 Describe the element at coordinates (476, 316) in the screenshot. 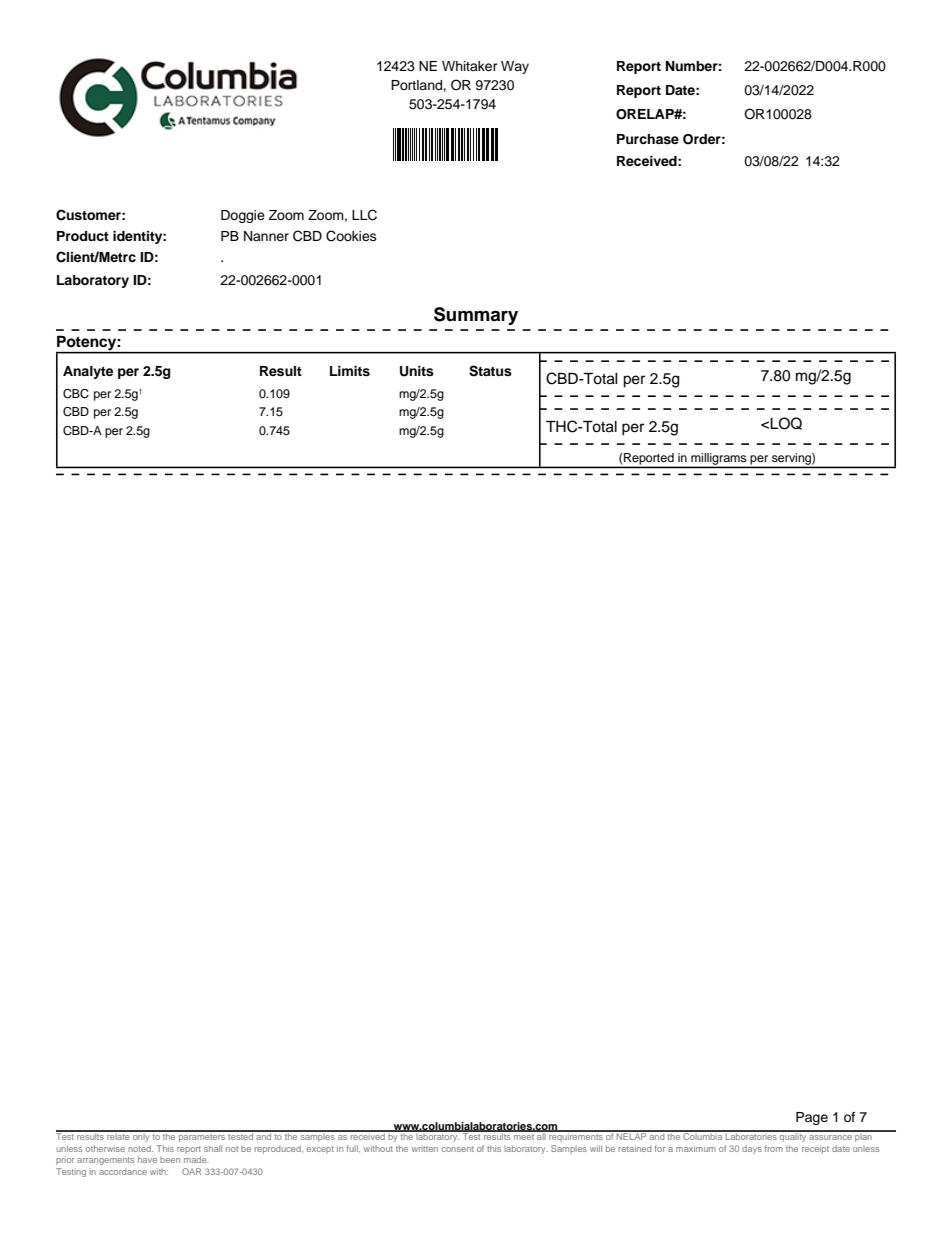

I see `Summary` at that location.
